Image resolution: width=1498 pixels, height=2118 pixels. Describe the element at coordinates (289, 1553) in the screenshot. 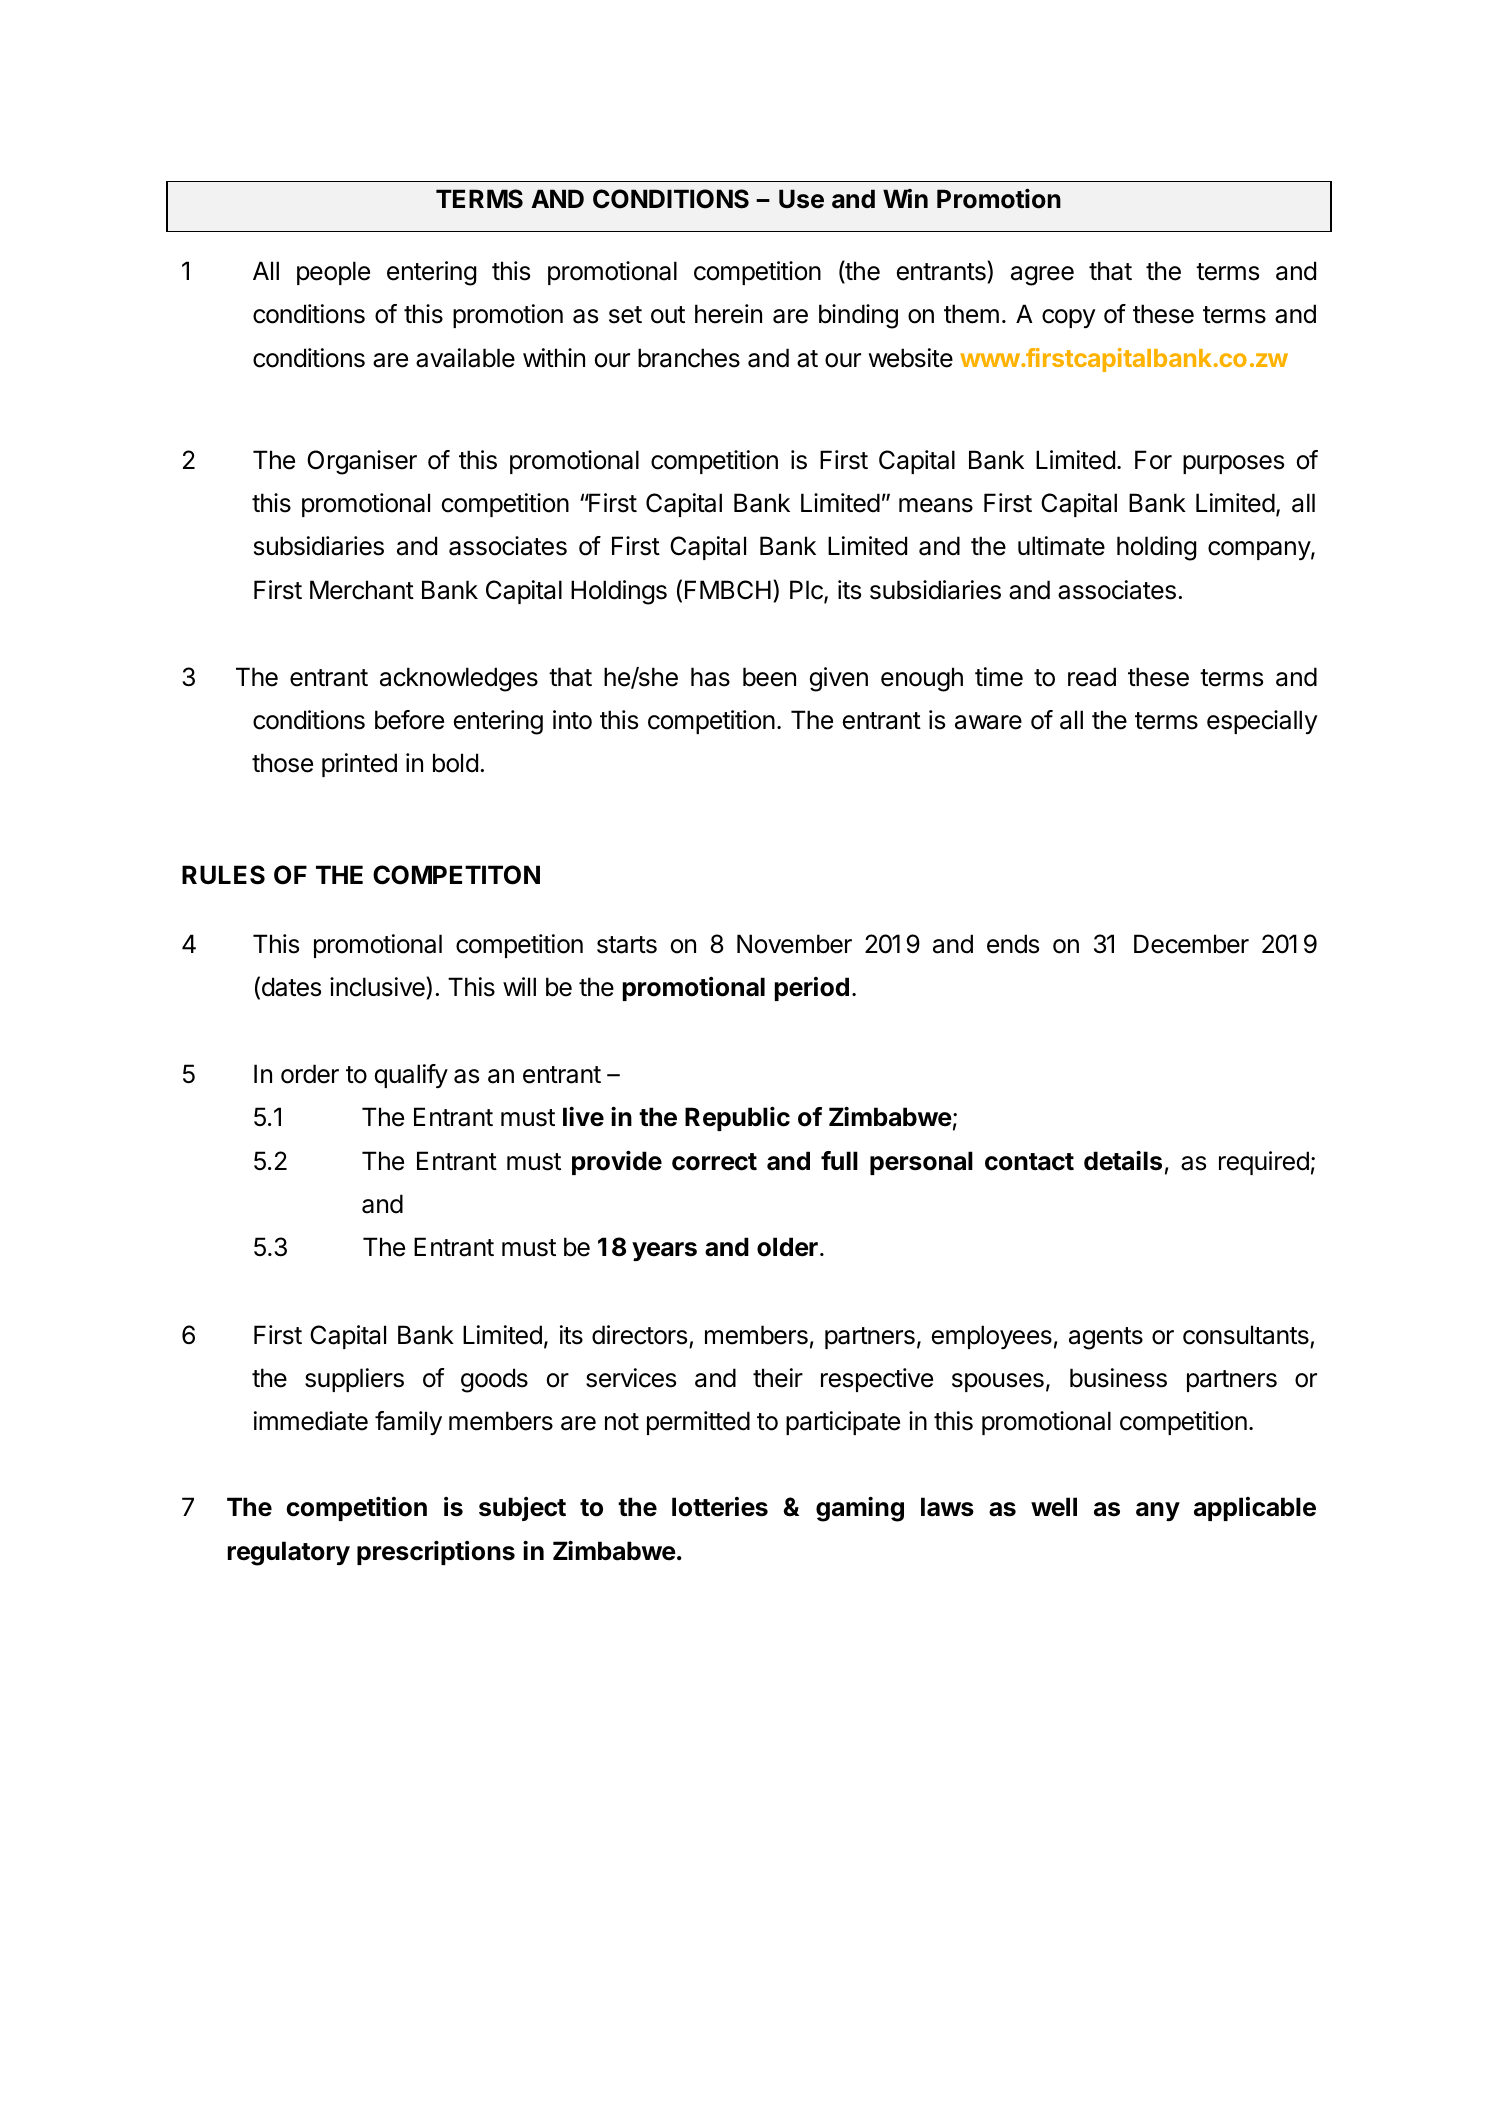

I see `regulatory` at that location.
